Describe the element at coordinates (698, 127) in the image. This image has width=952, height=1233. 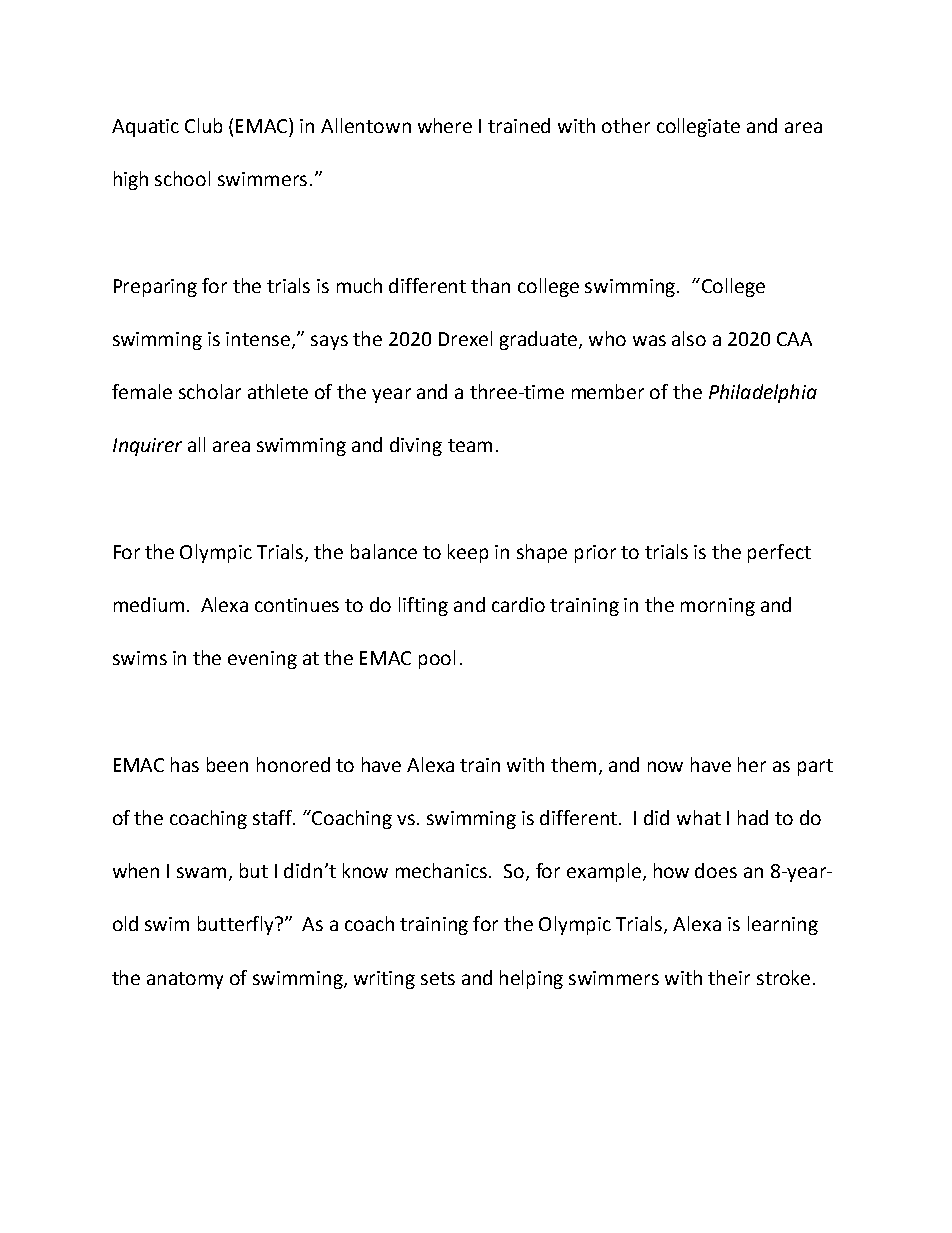
I see `collegiate` at that location.
